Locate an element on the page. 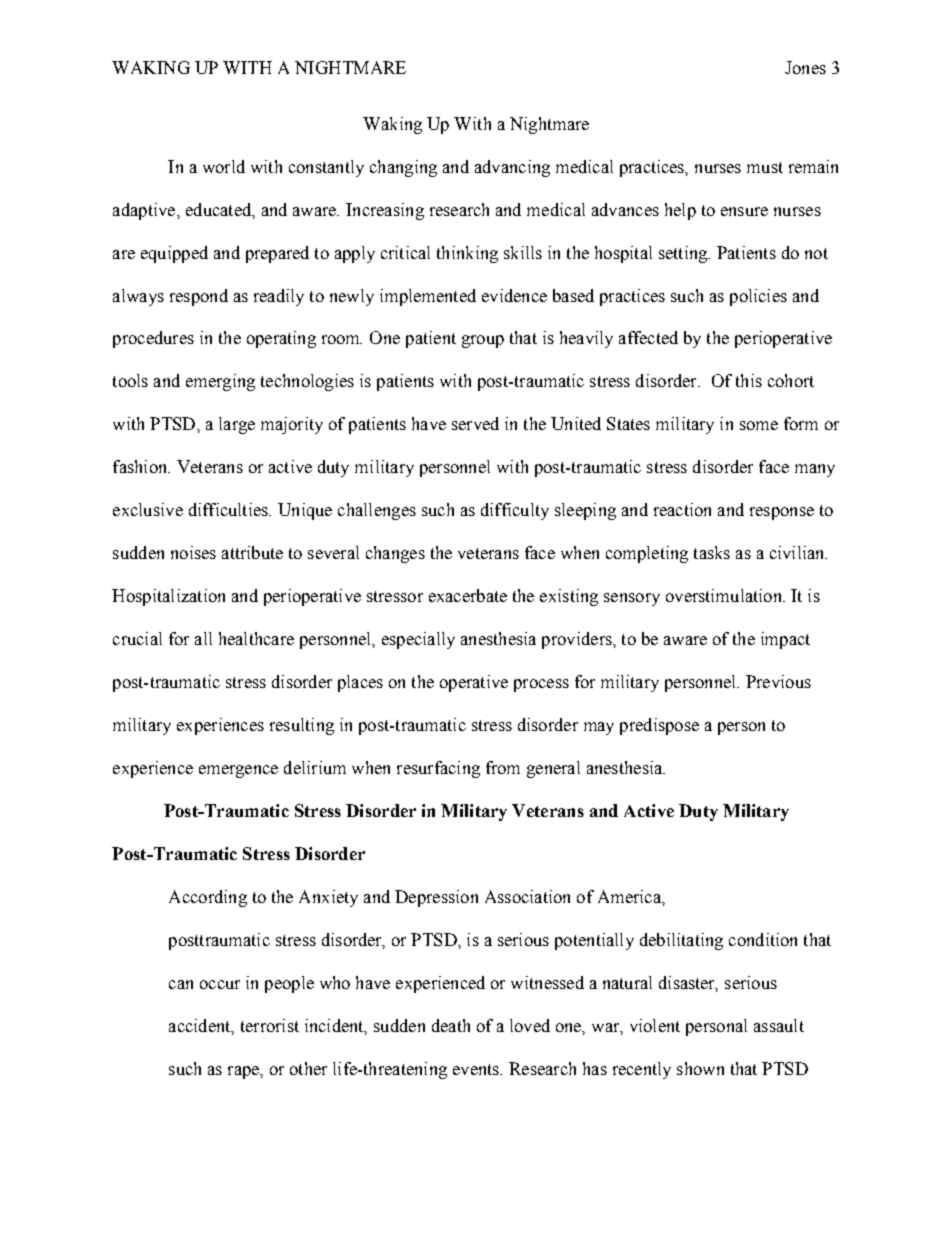  emergence is located at coordinates (238, 771).
